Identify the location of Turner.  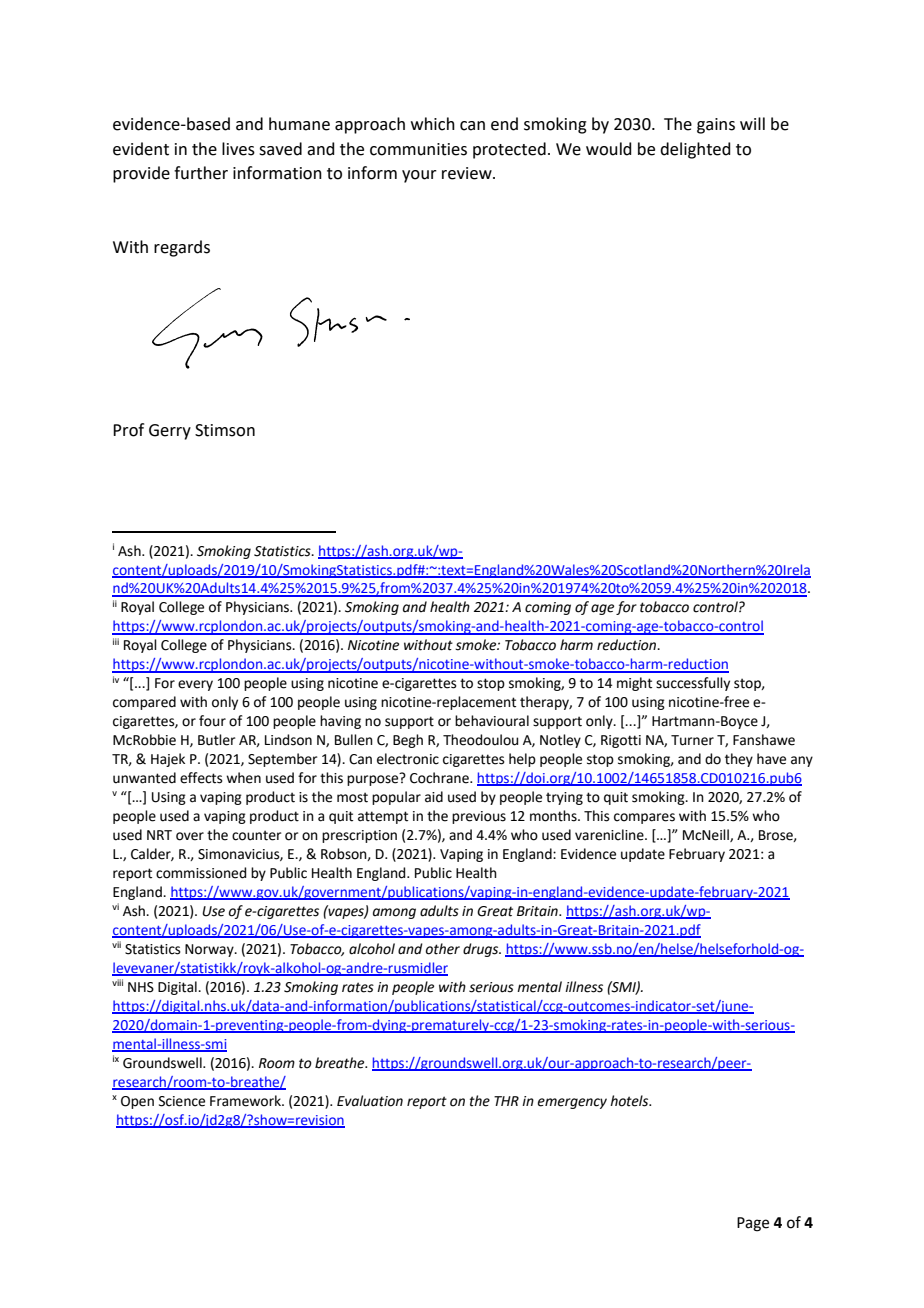
(692, 740).
